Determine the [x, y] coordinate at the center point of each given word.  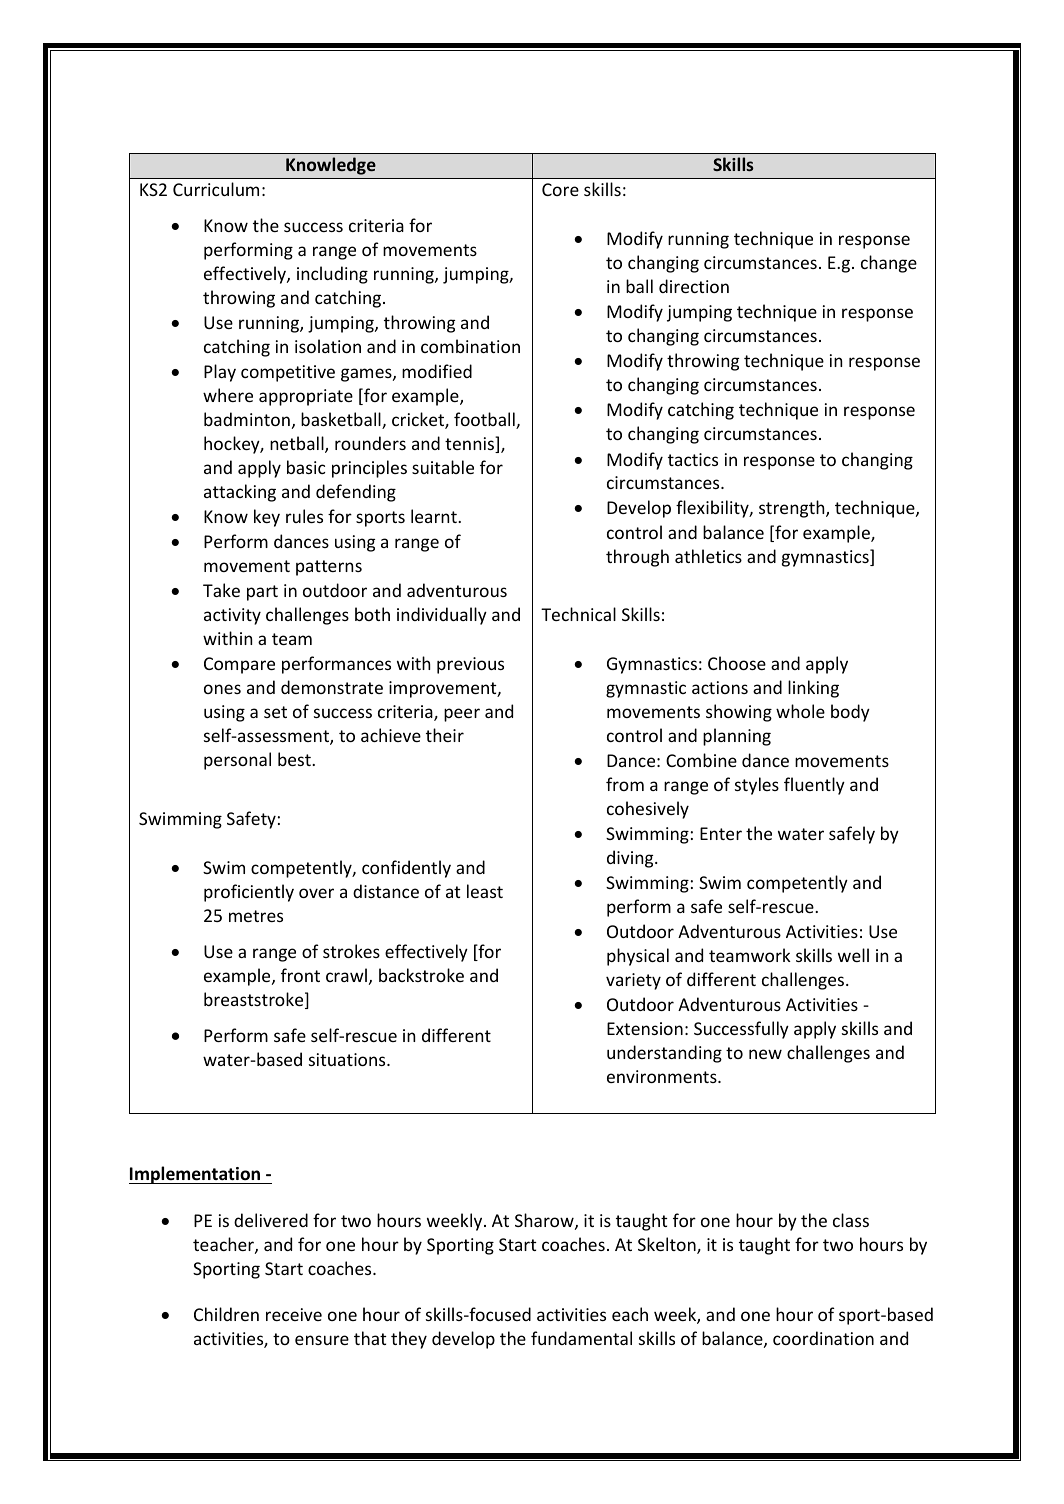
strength [793, 509]
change [889, 264]
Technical [578, 614]
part [262, 593]
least [485, 891]
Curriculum [216, 189]
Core [560, 189]
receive [294, 1314]
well [853, 955]
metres [256, 916]
